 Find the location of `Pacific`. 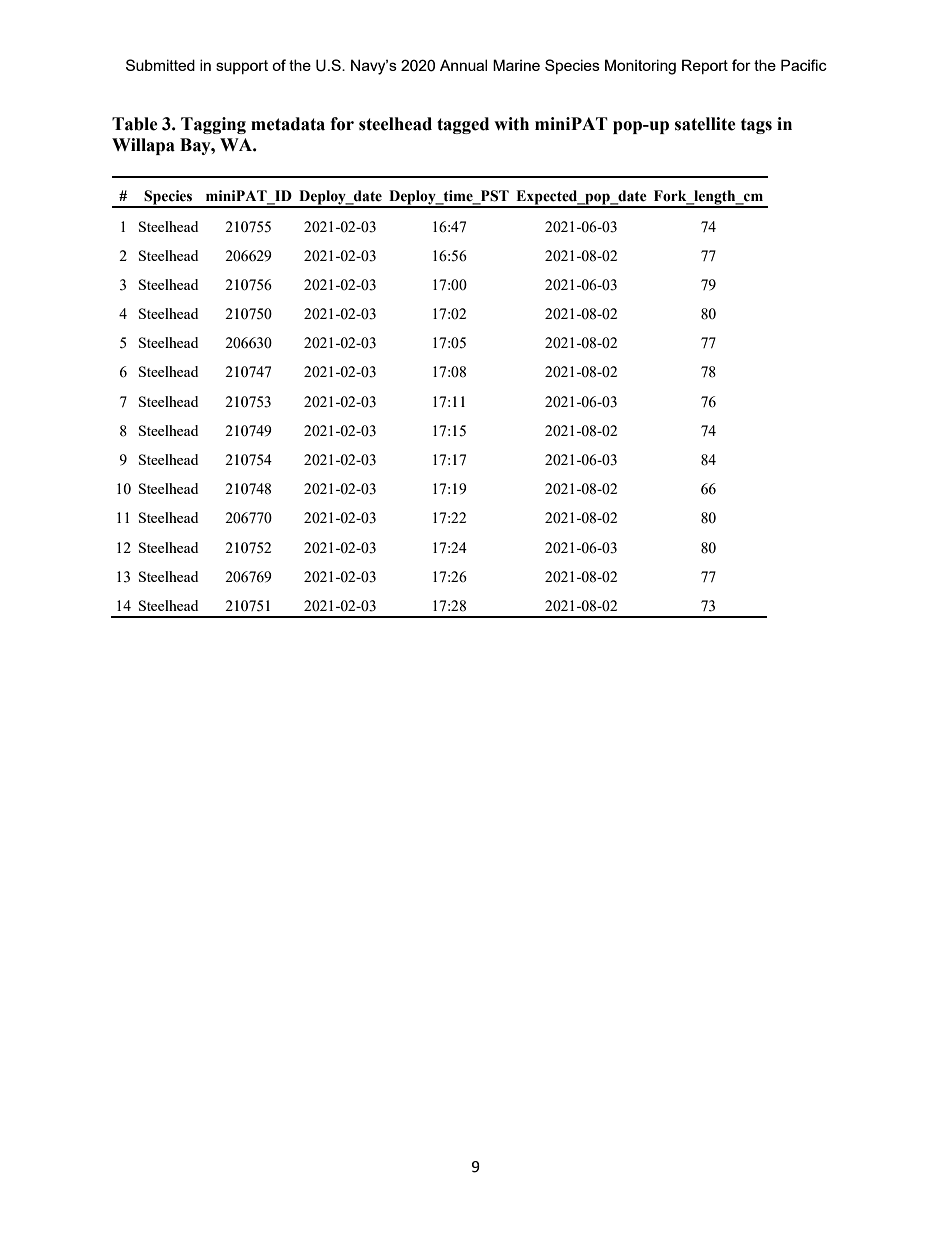

Pacific is located at coordinates (804, 65).
